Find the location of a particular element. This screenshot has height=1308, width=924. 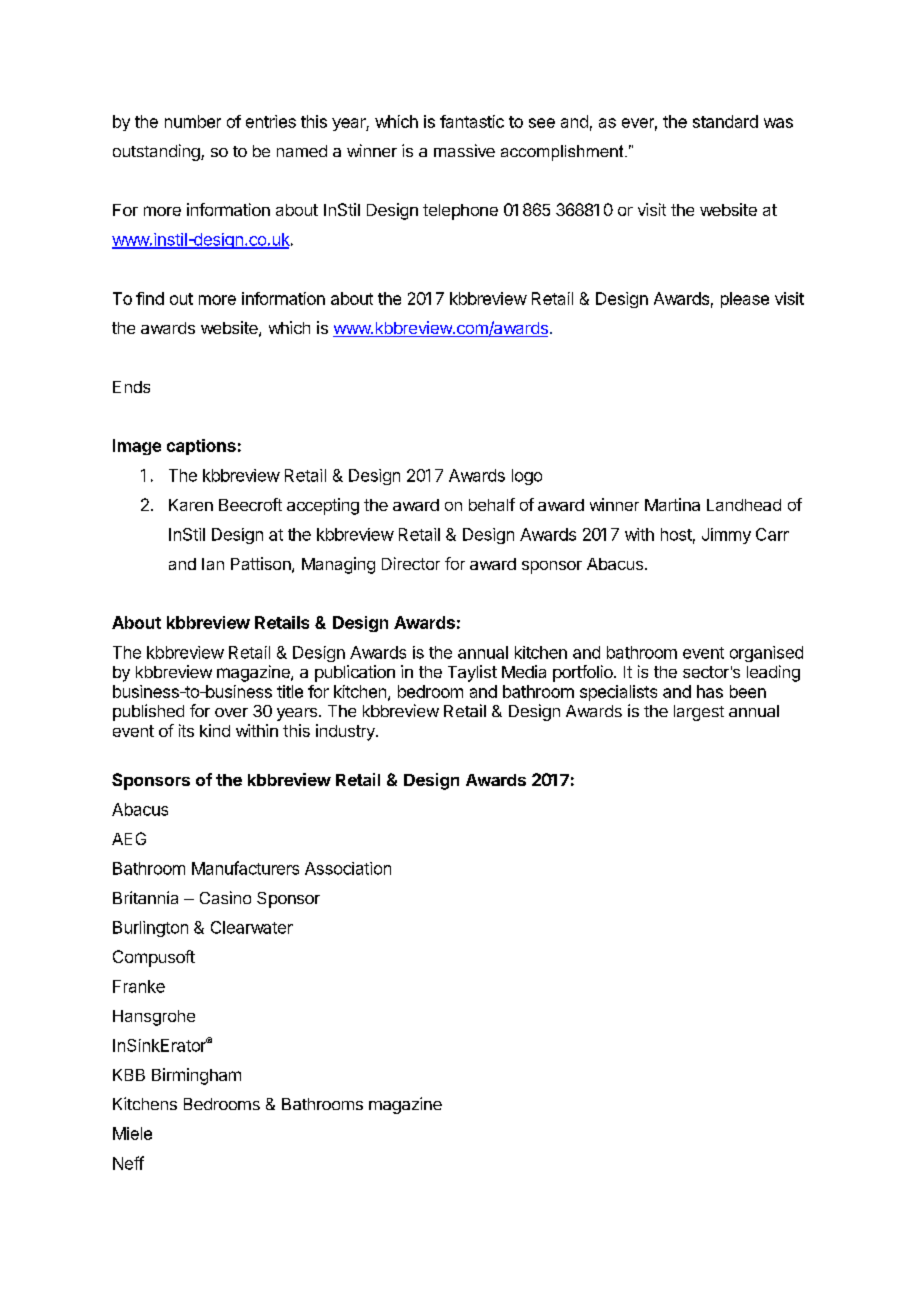

Association is located at coordinates (348, 868).
